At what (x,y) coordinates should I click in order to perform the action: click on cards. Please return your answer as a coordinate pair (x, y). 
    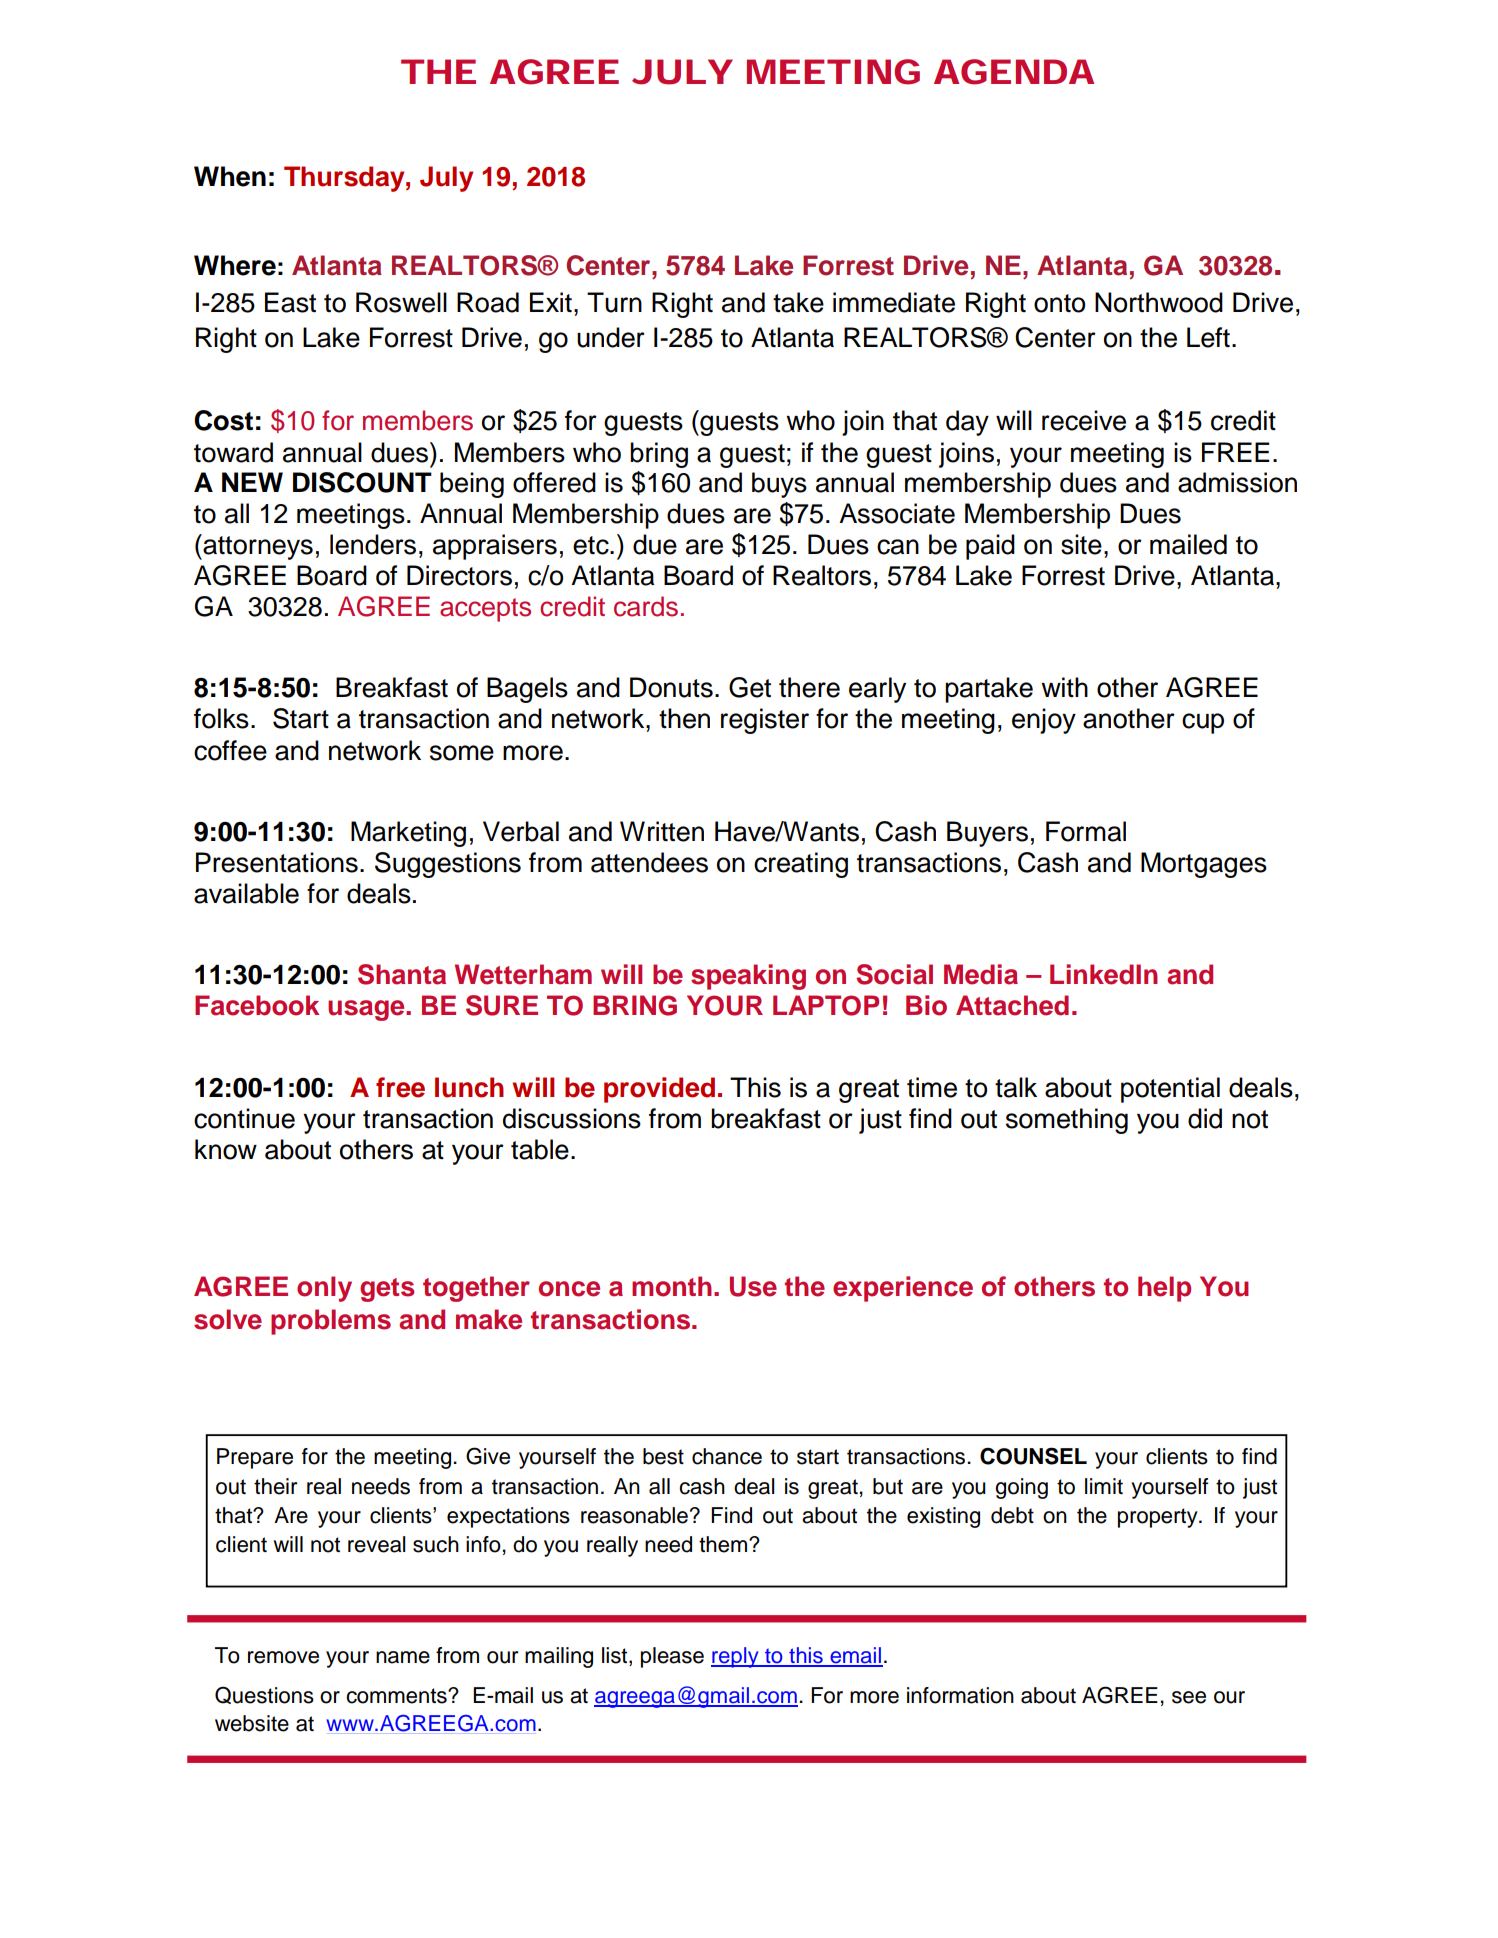
    Looking at the image, I should click on (646, 606).
